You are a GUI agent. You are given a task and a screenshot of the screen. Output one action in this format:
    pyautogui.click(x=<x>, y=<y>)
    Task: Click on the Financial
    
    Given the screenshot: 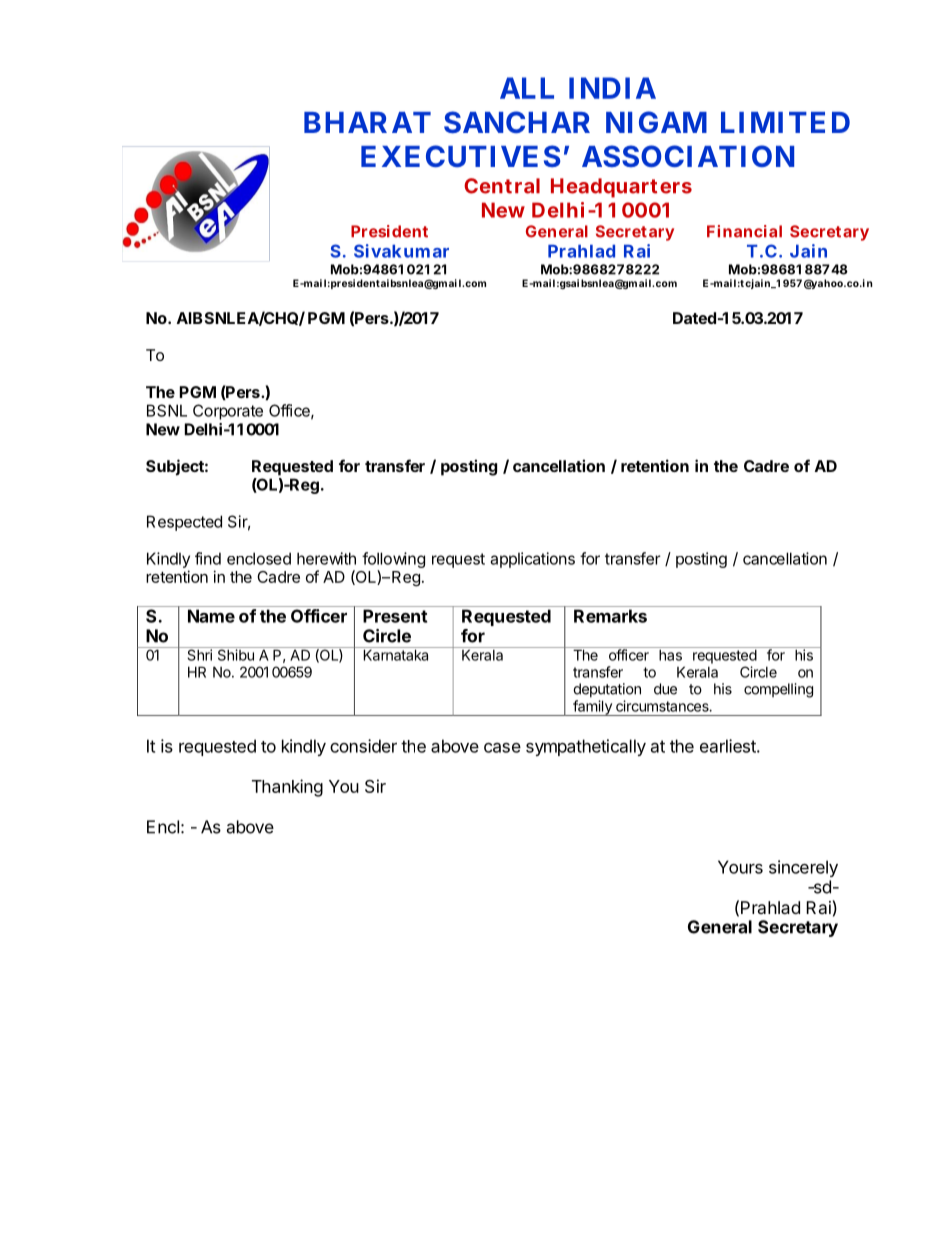 What is the action you would take?
    pyautogui.click(x=744, y=231)
